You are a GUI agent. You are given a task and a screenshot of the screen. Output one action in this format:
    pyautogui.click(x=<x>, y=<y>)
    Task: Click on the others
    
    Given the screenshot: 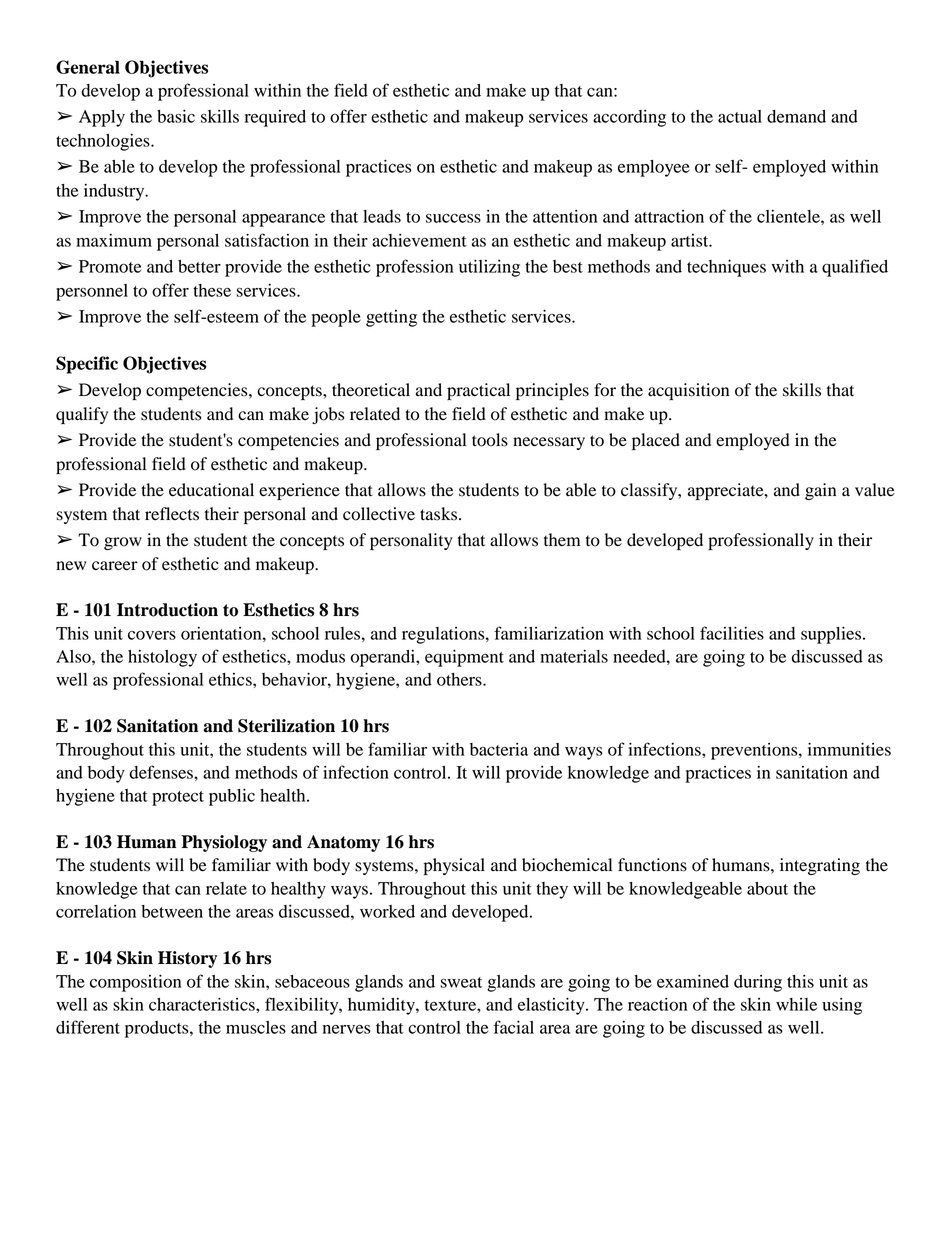 What is the action you would take?
    pyautogui.click(x=460, y=679)
